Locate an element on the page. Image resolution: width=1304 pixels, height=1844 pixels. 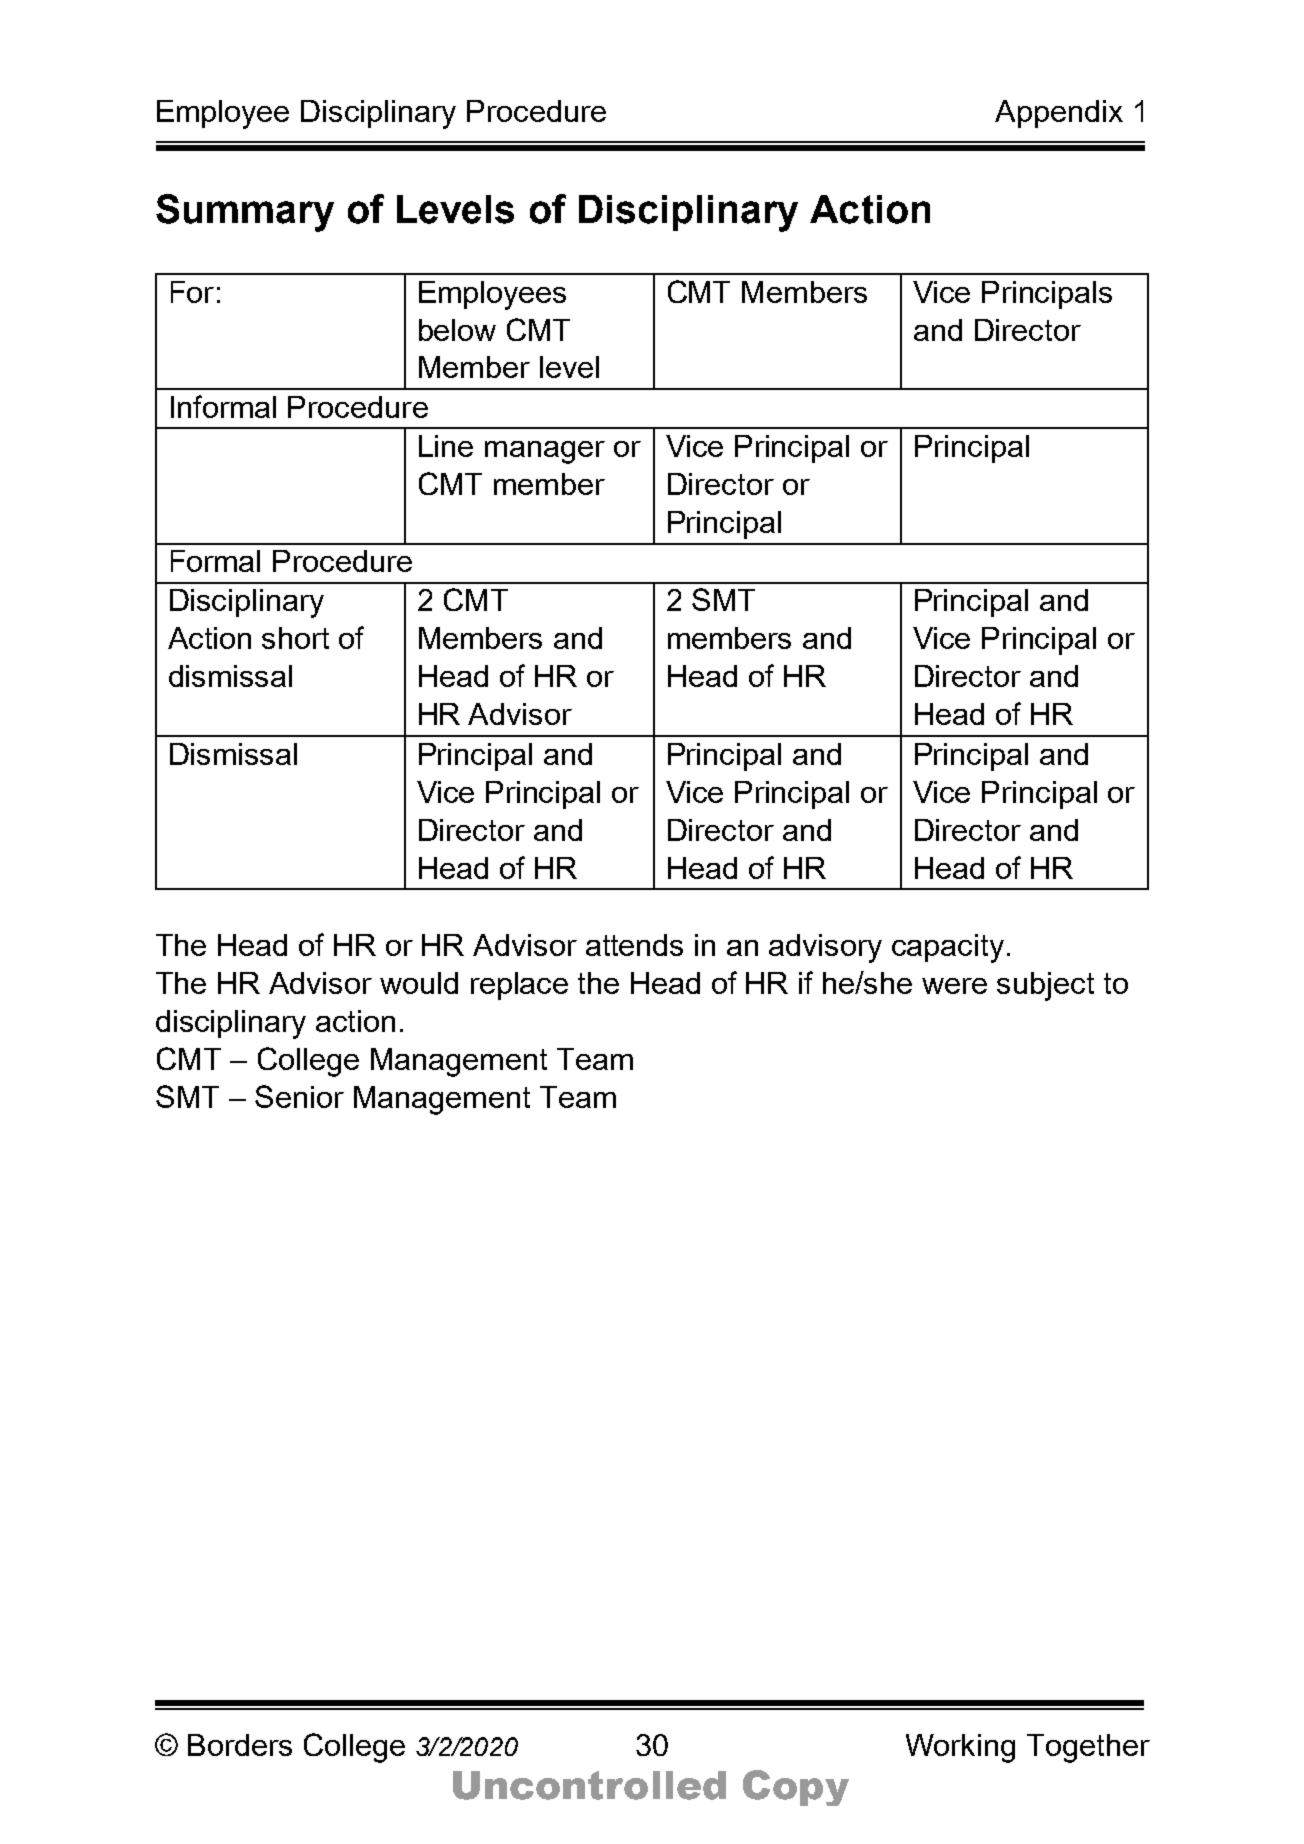
Appendix is located at coordinates (1059, 114).
